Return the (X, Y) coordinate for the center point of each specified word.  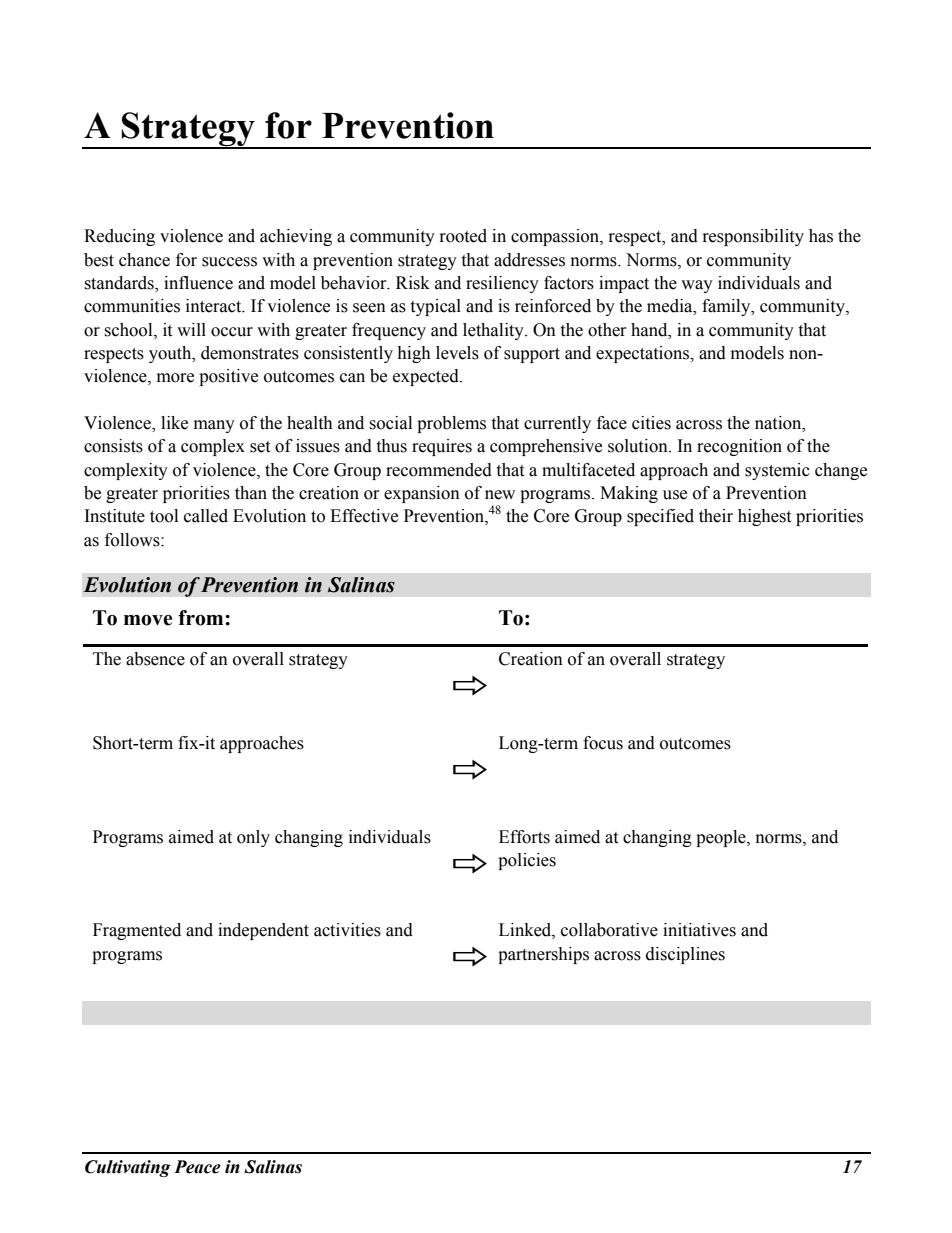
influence (198, 283)
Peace (197, 1167)
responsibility (753, 237)
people (722, 838)
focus (603, 743)
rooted (463, 236)
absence (155, 659)
